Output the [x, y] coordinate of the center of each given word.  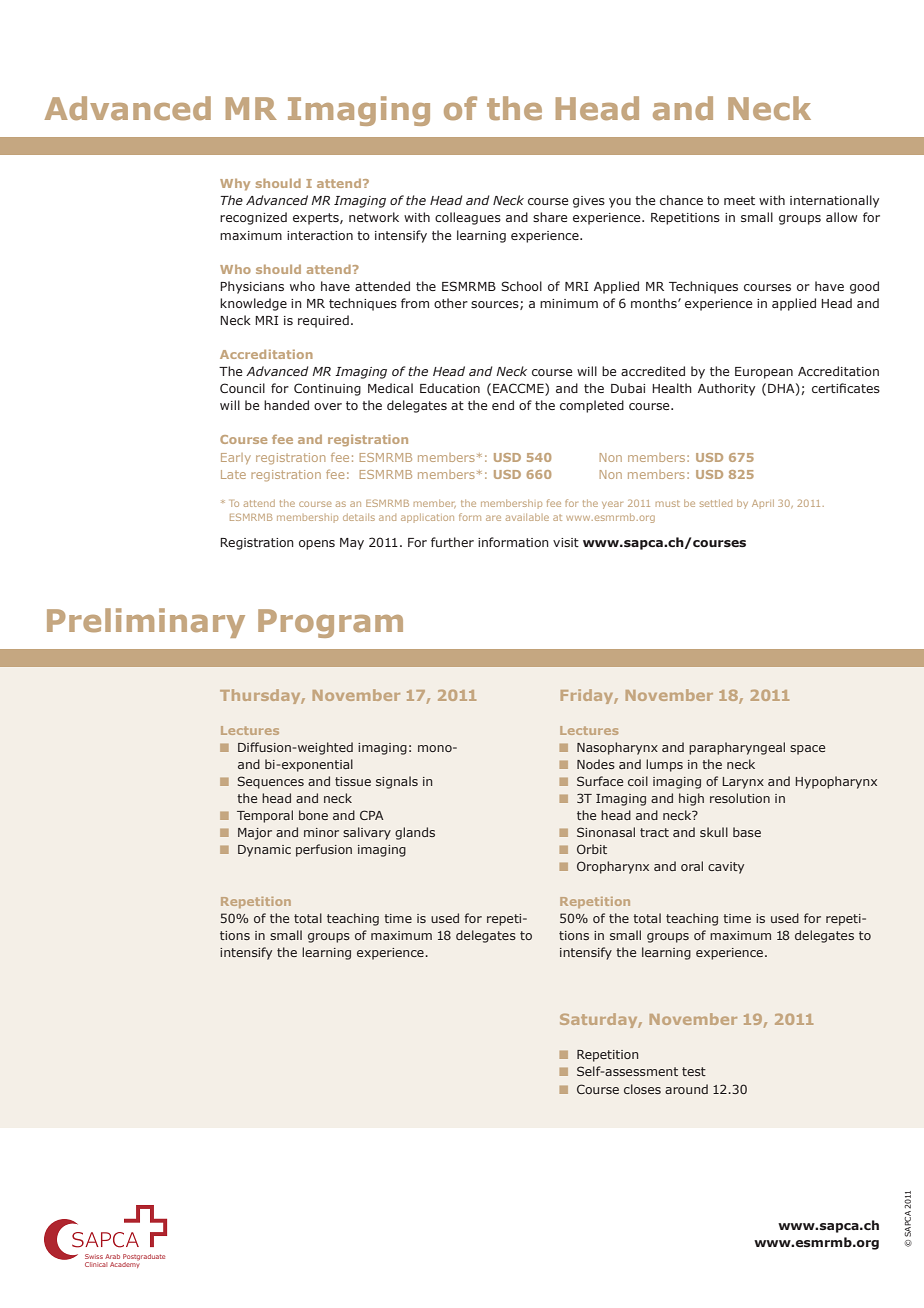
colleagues [468, 218]
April [763, 504]
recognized [253, 218]
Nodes [596, 764]
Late [233, 474]
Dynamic [264, 851]
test [694, 1071]
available [527, 517]
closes [642, 1089]
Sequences [270, 782]
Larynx [743, 783]
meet [739, 200]
